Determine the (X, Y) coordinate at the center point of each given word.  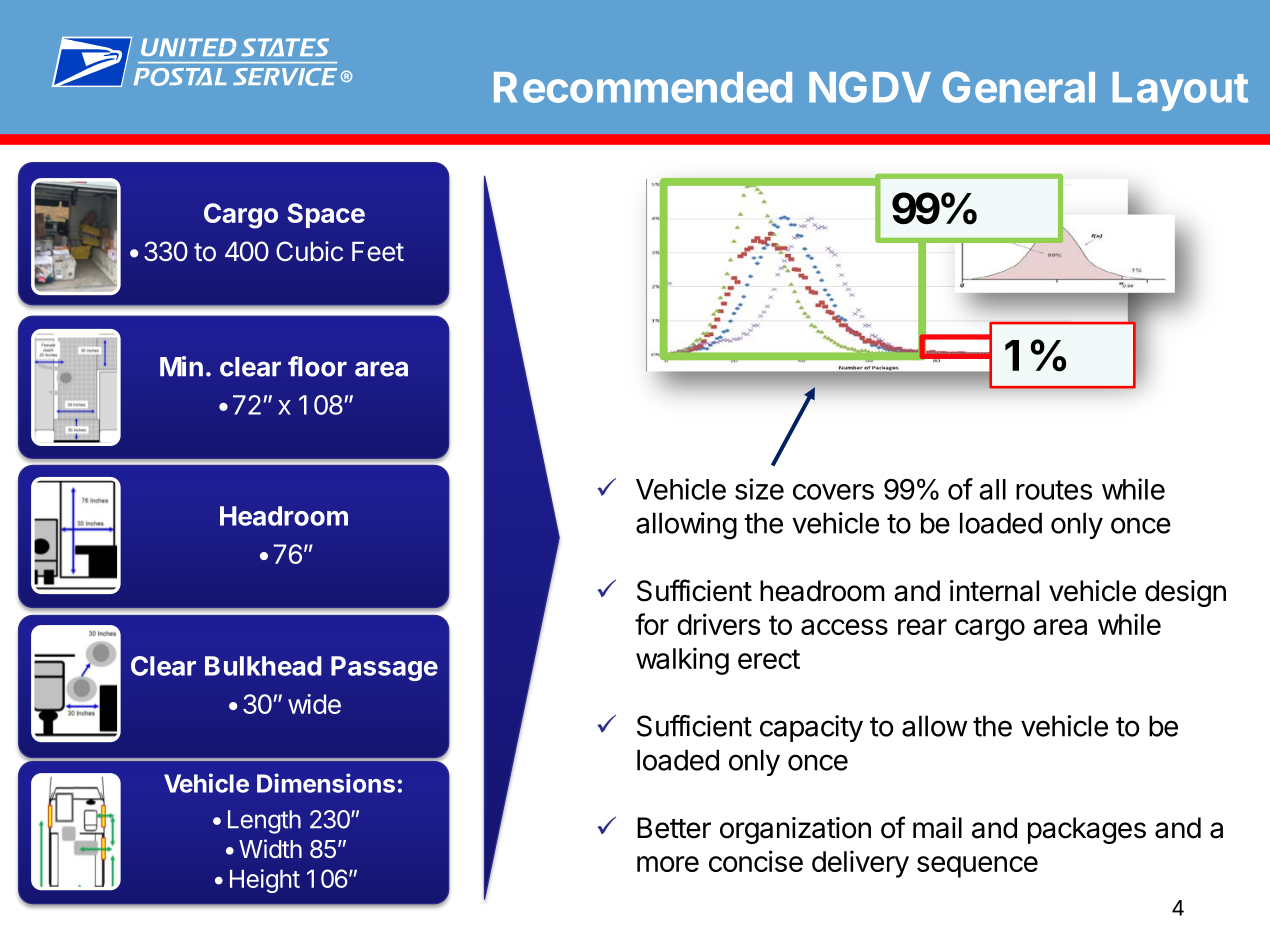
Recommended (643, 87)
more (668, 864)
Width (270, 848)
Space (326, 215)
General (1018, 87)
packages (1087, 830)
